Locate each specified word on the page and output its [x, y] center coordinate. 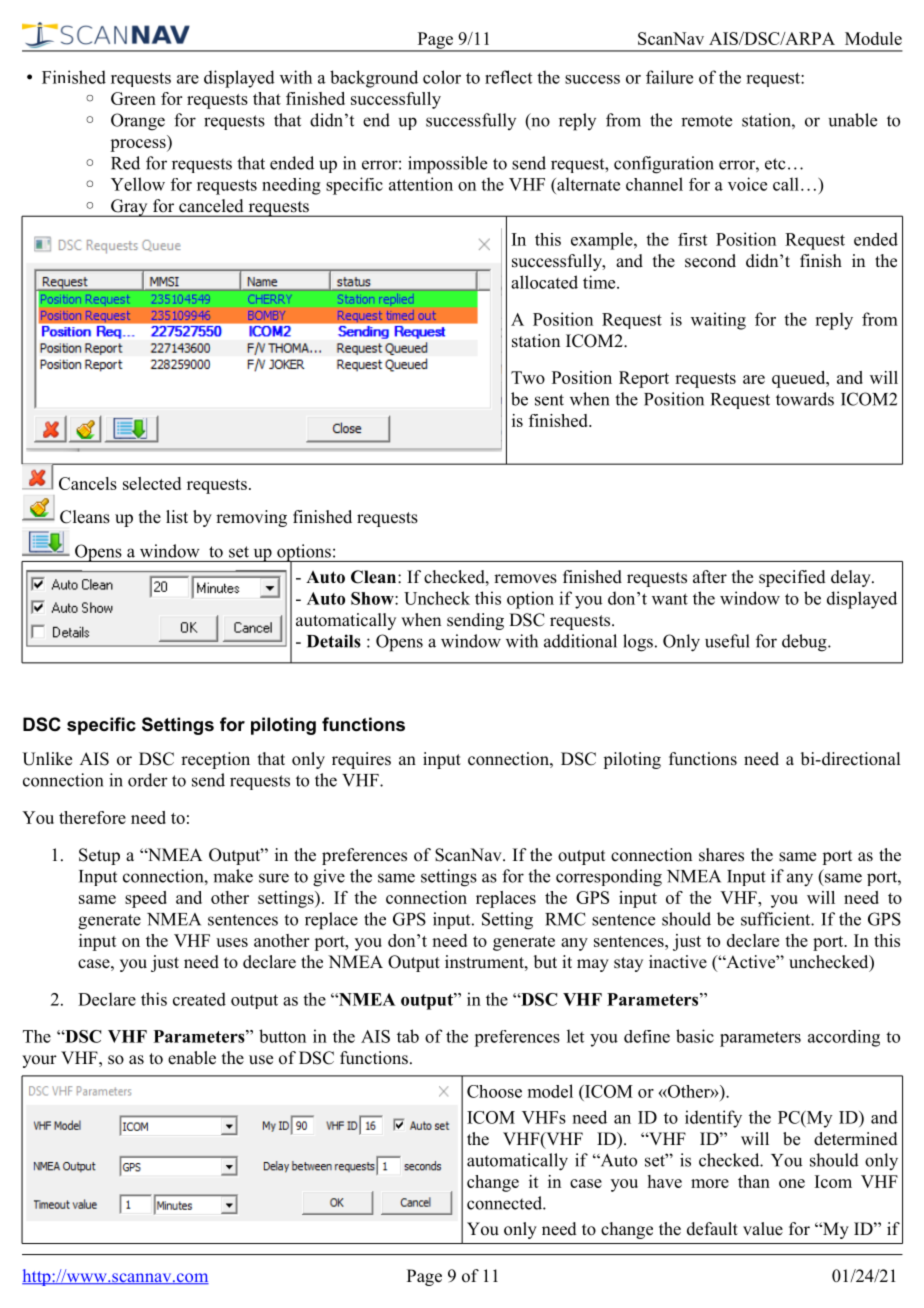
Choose [494, 1091]
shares [721, 855]
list [177, 517]
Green [133, 98]
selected [152, 483]
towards [805, 399]
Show [373, 598]
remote [706, 121]
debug [805, 643]
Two [528, 377]
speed [146, 899]
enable [192, 1058]
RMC [565, 919]
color [442, 77]
